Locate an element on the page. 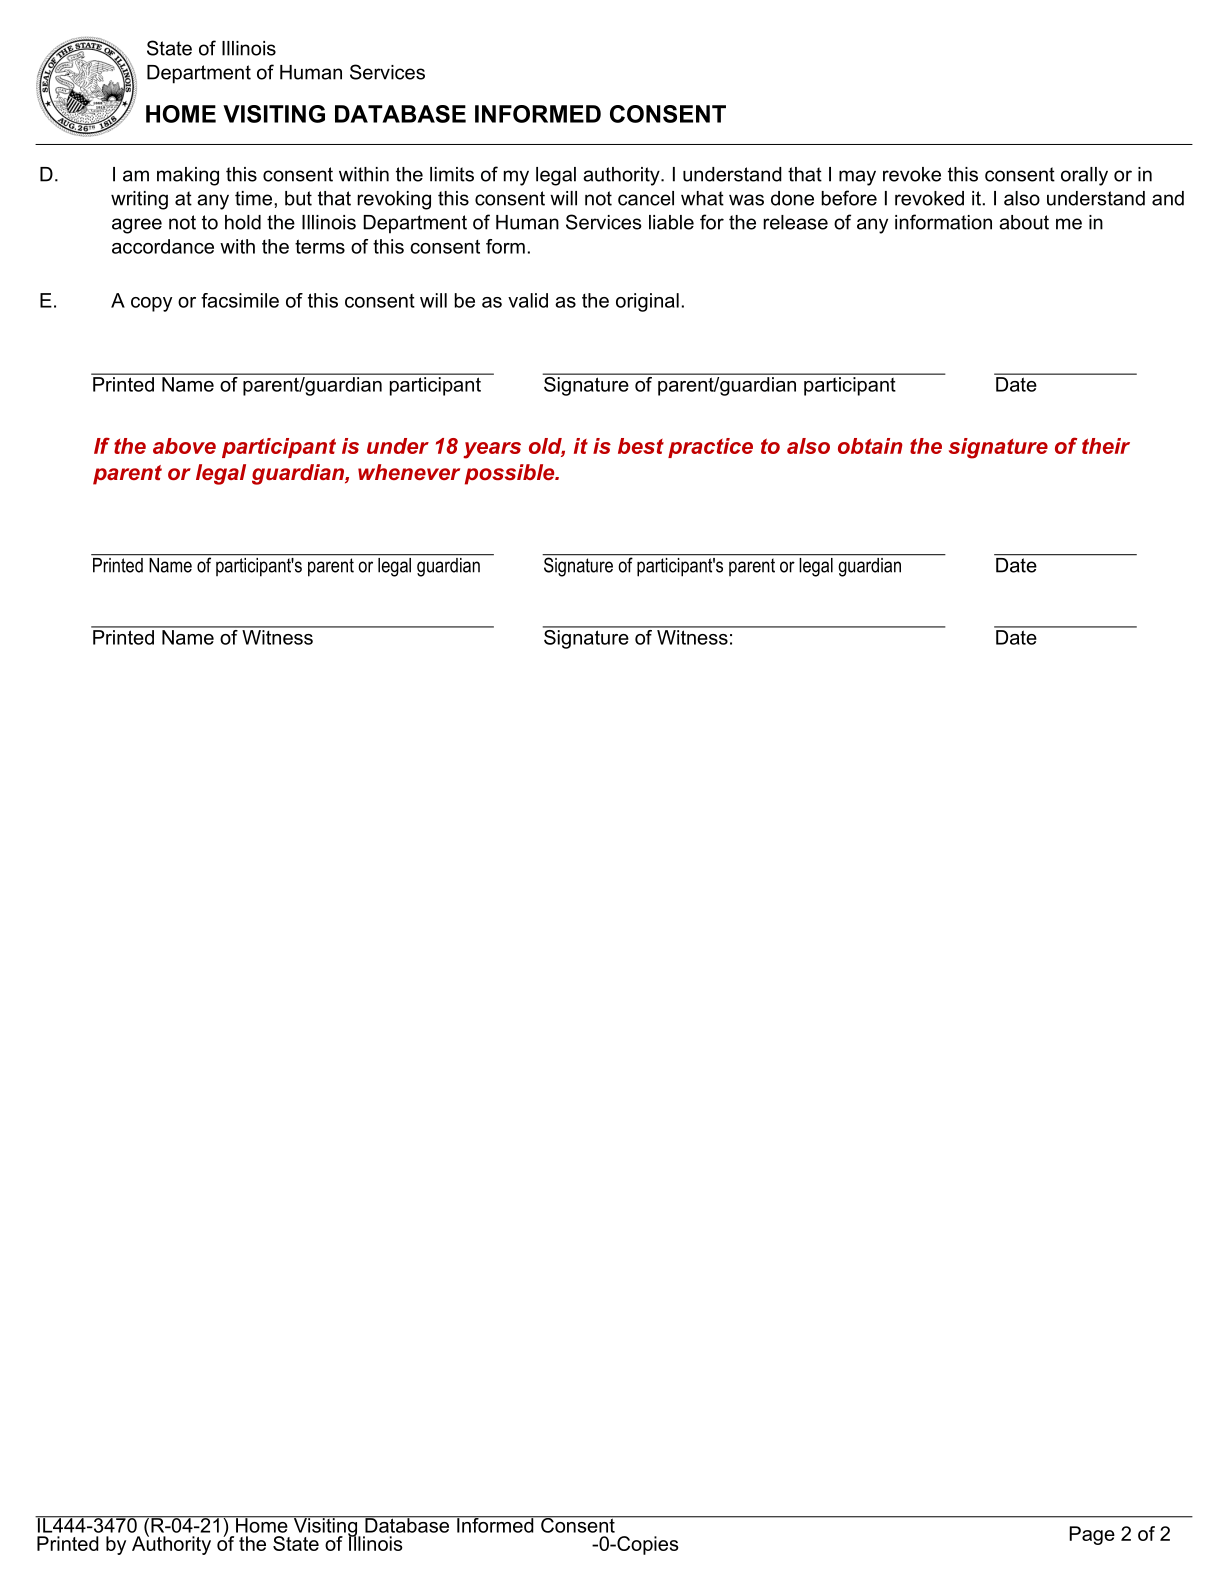 The width and height of the document is (1228, 1589). possible is located at coordinates (511, 474).
